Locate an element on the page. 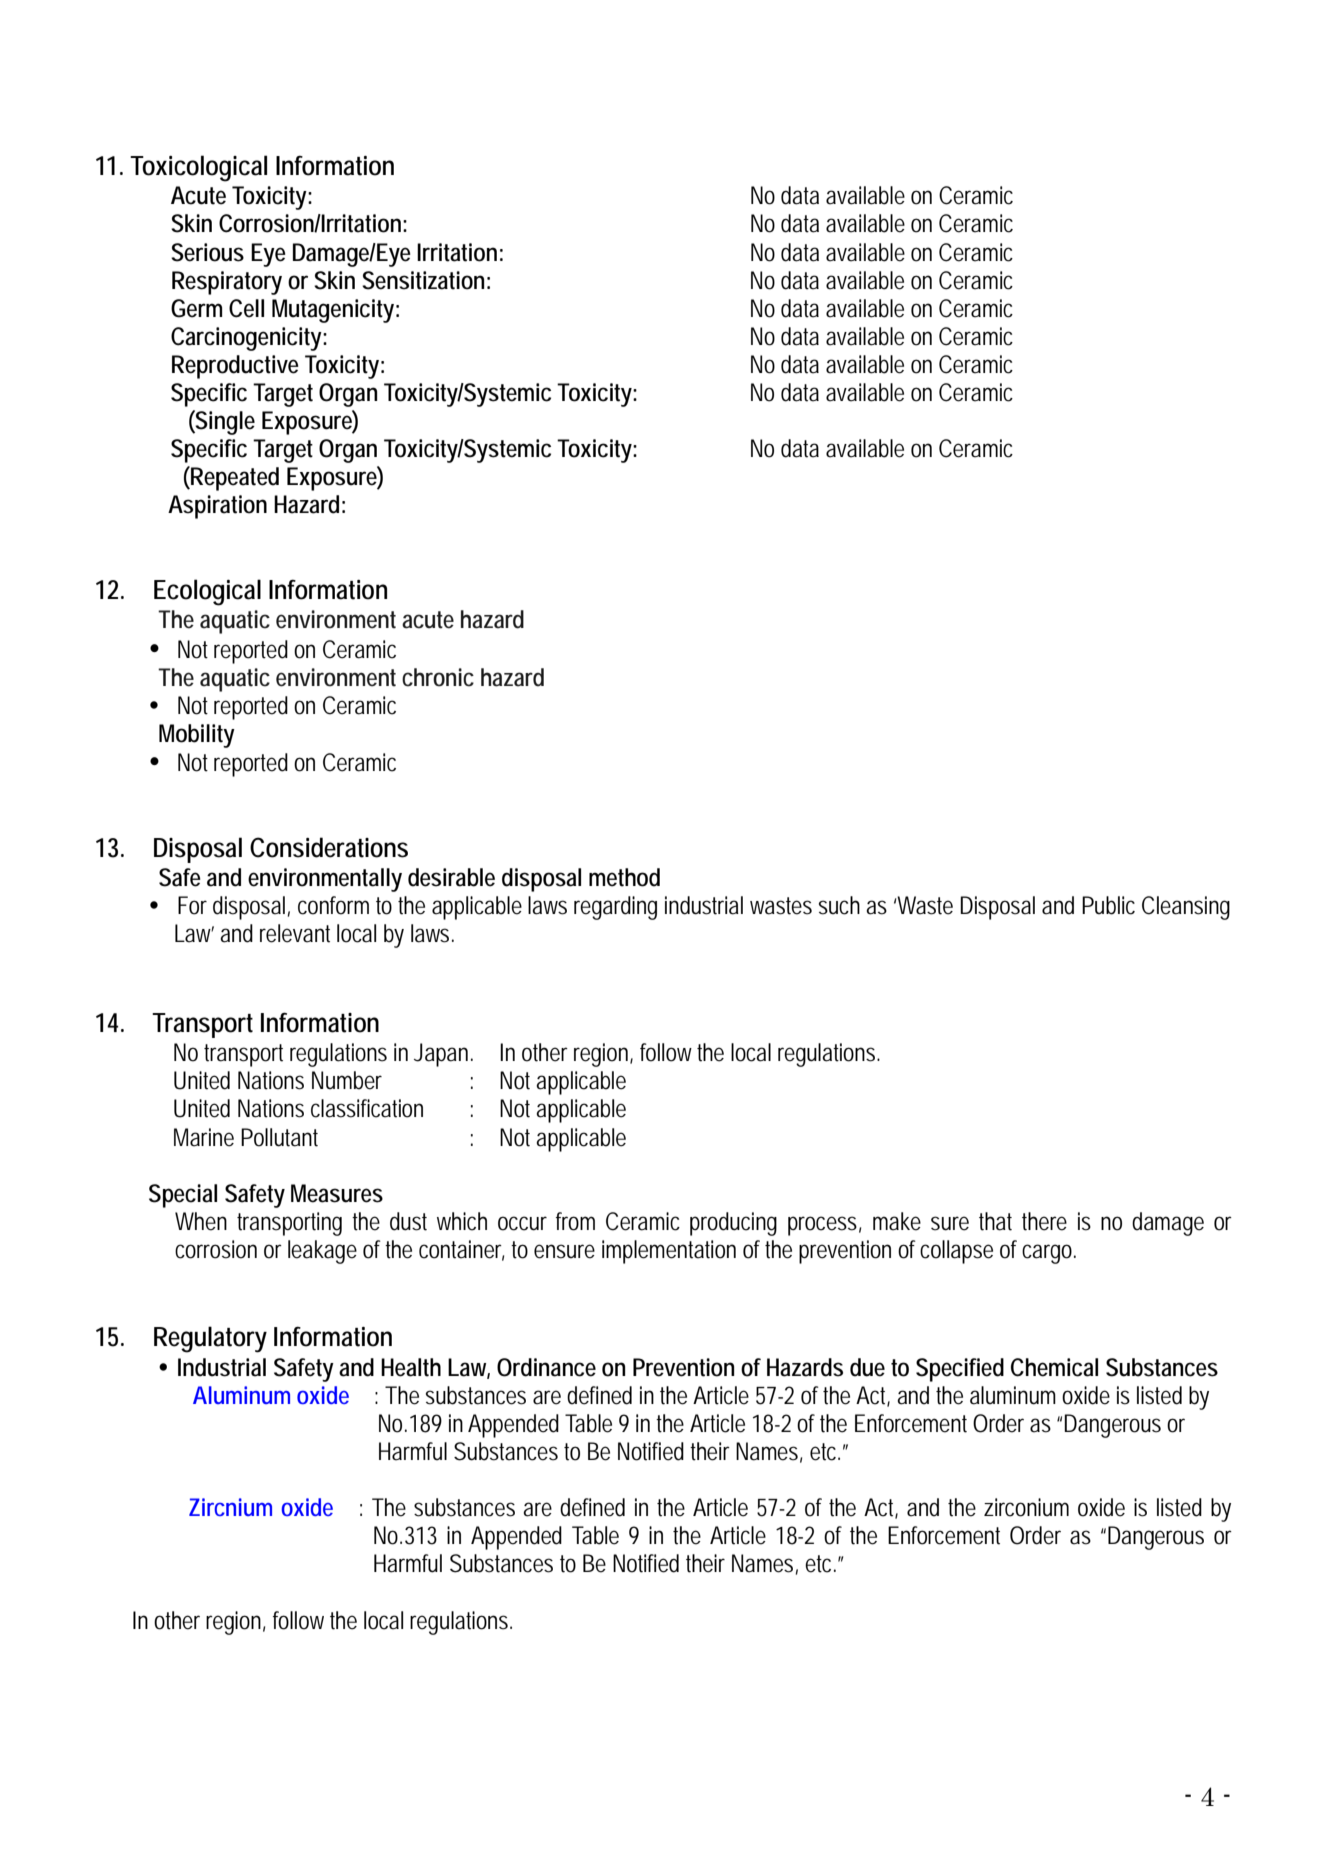 The image size is (1326, 1875). method is located at coordinates (624, 877).
